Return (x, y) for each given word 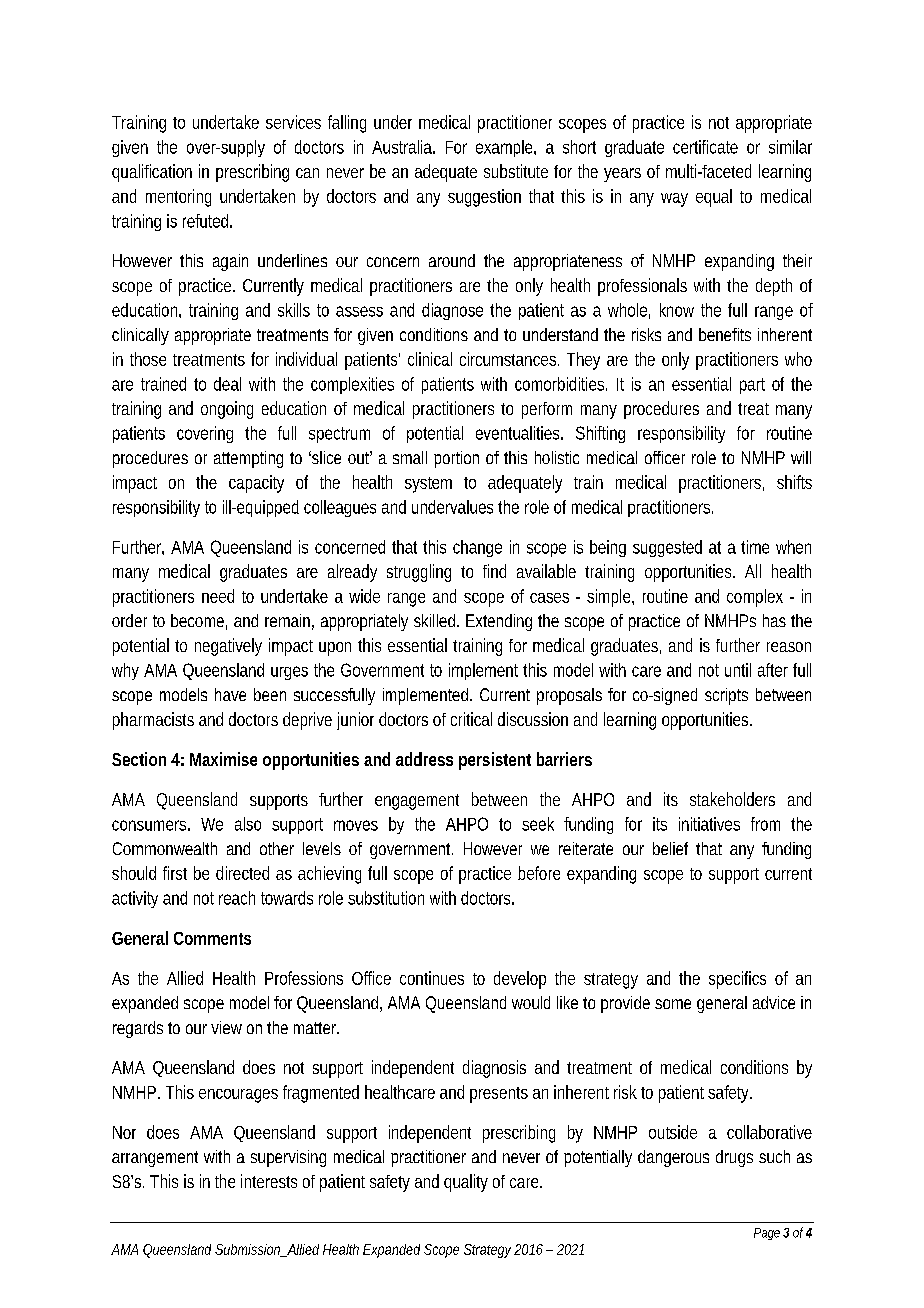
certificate (705, 147)
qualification (152, 173)
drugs (734, 1158)
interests (269, 1181)
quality (466, 1183)
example (505, 148)
